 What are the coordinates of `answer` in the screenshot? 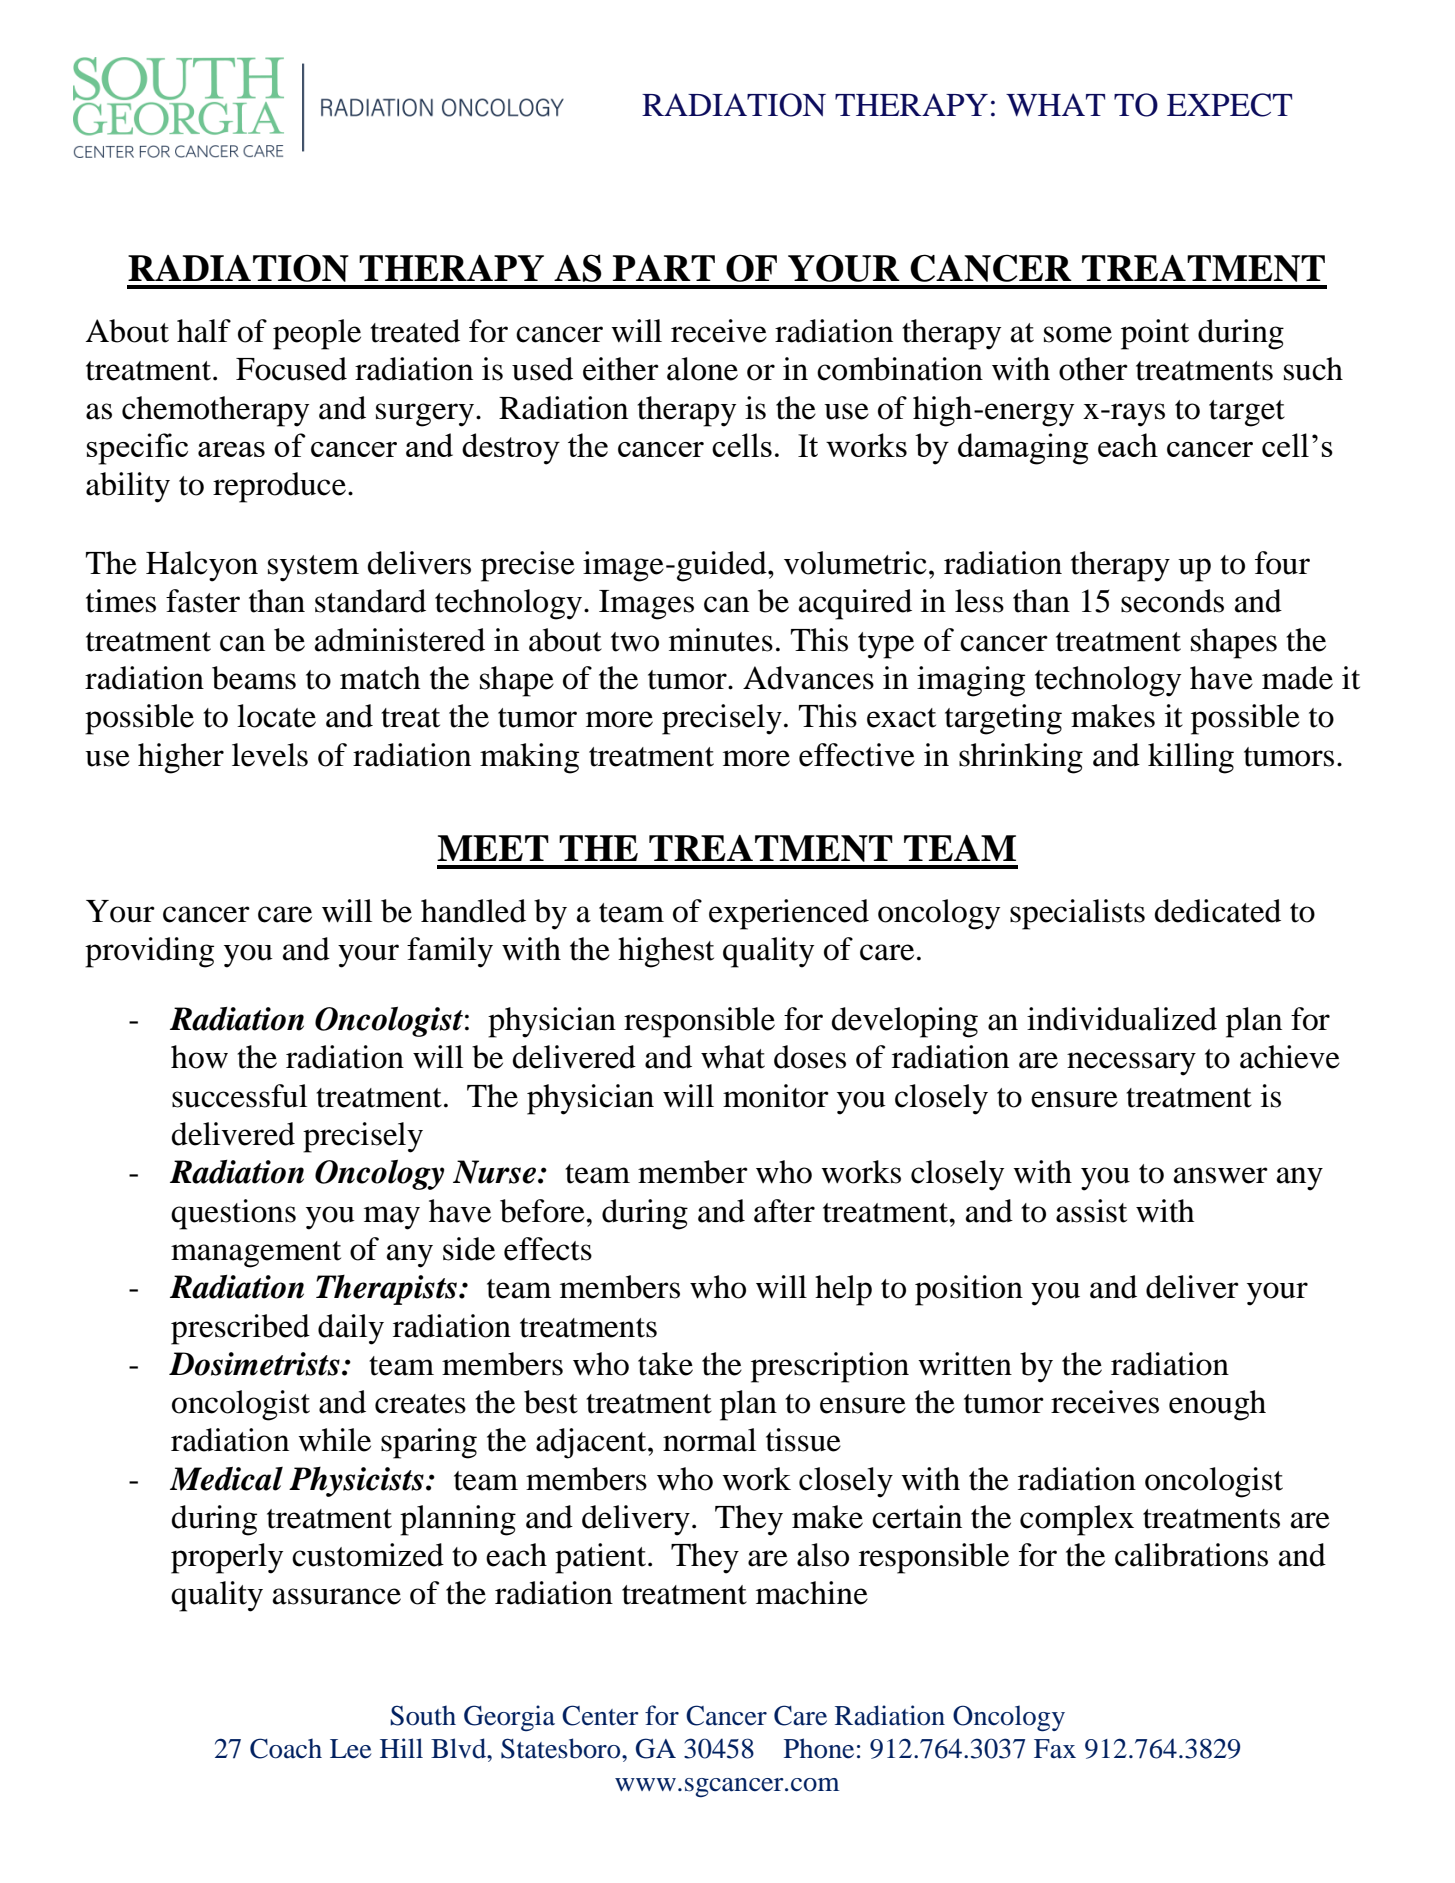 It's located at (1221, 1175).
